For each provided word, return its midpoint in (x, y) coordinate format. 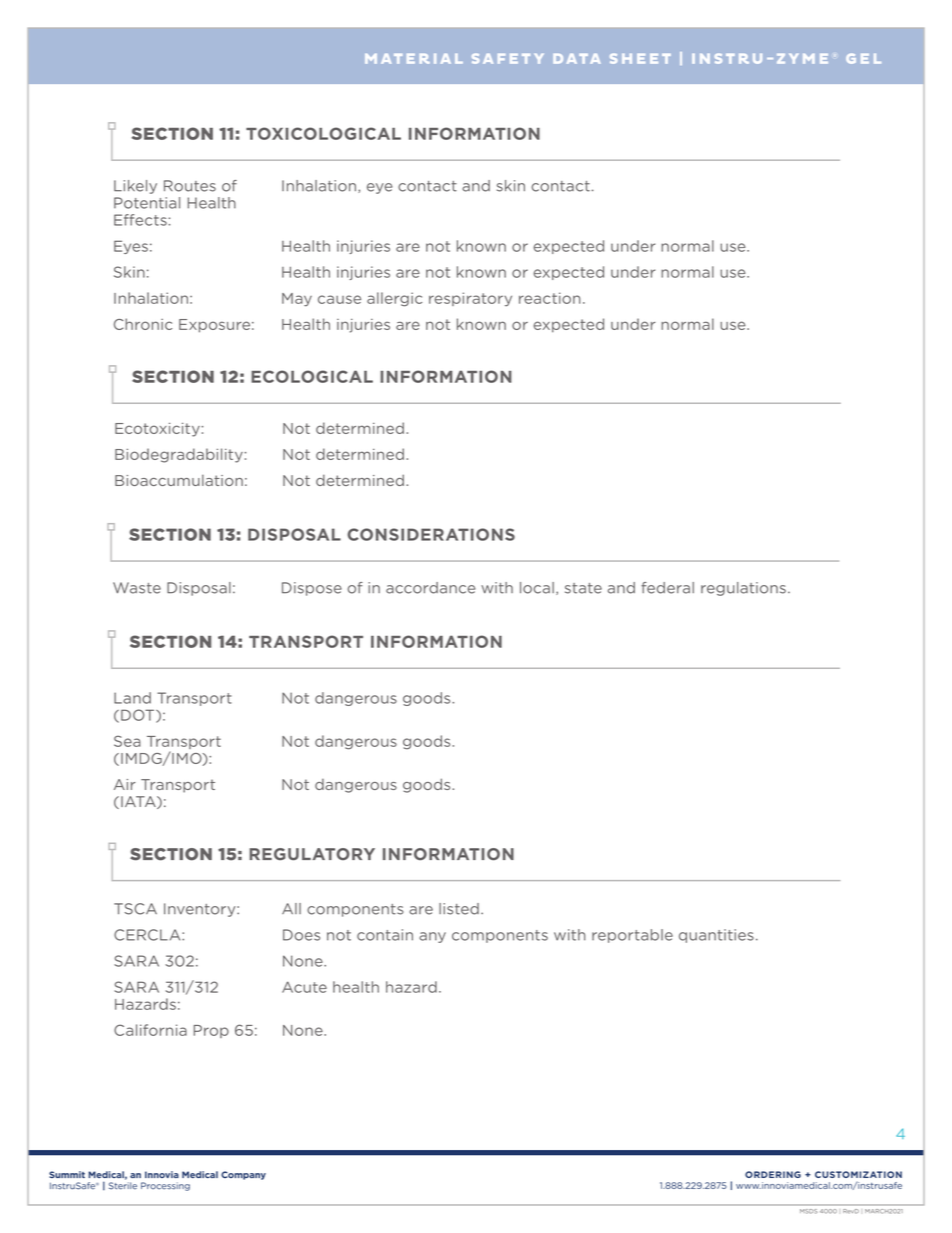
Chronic (143, 324)
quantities (716, 936)
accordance (431, 588)
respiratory (470, 299)
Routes (190, 186)
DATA (576, 59)
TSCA (135, 909)
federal (667, 588)
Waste (137, 588)
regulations (743, 589)
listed (459, 909)
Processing (165, 1186)
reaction (549, 298)
